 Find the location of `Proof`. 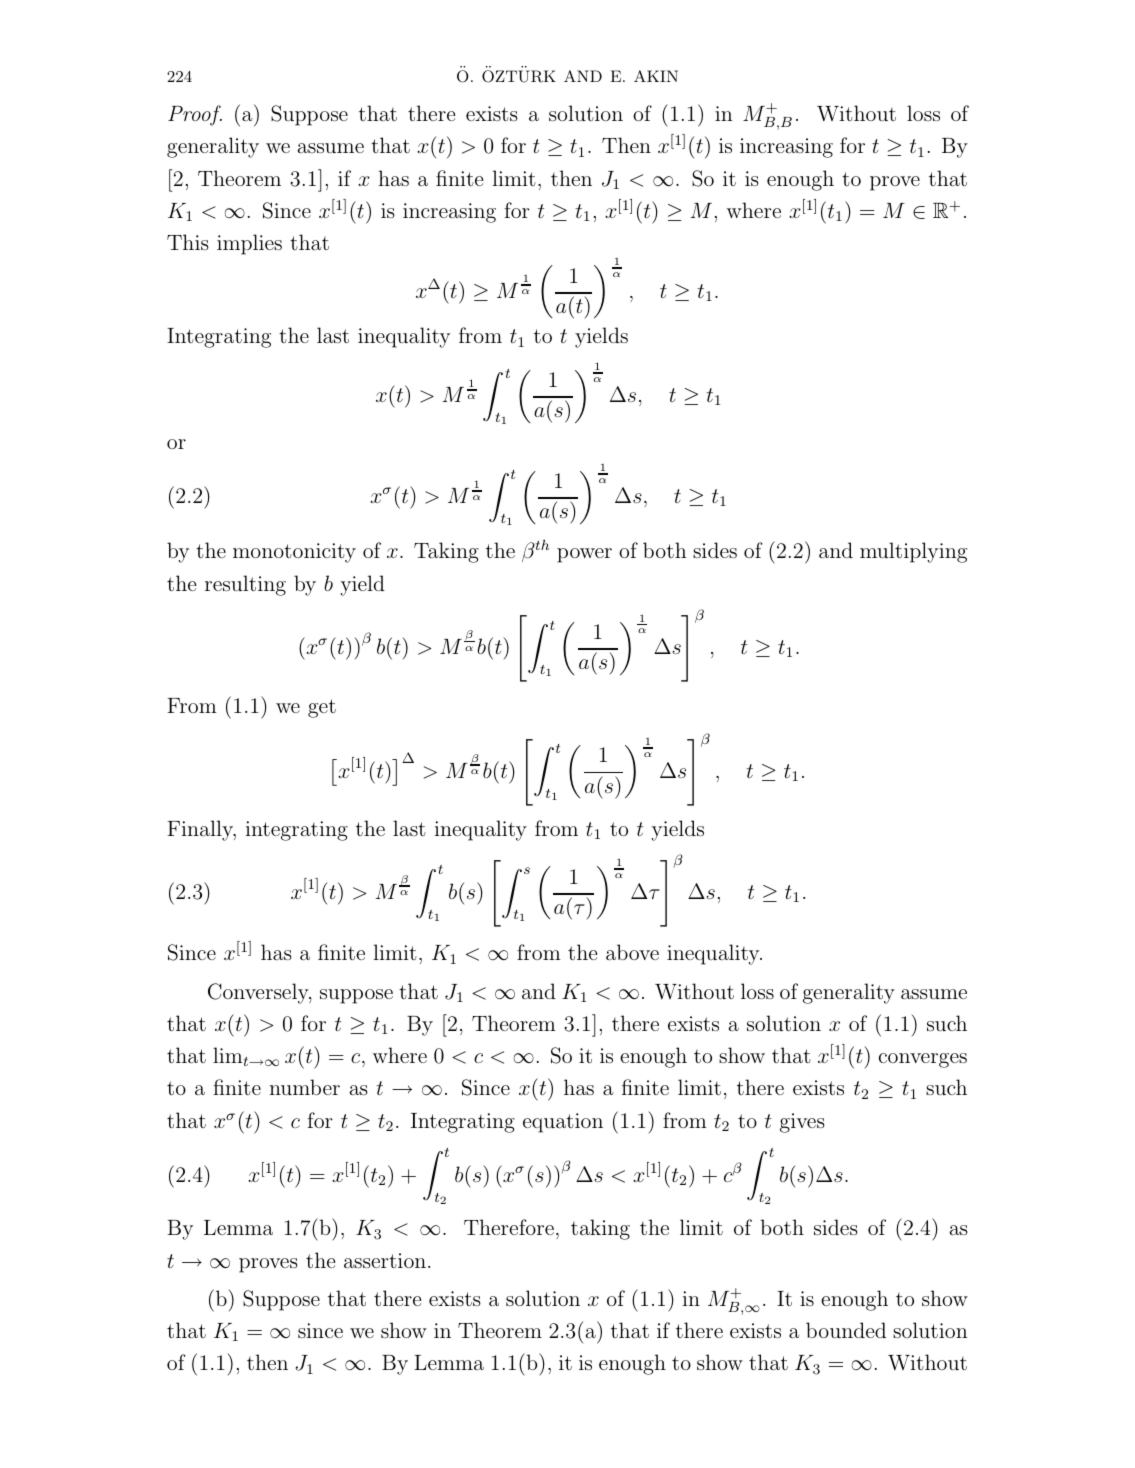

Proof is located at coordinates (195, 115).
